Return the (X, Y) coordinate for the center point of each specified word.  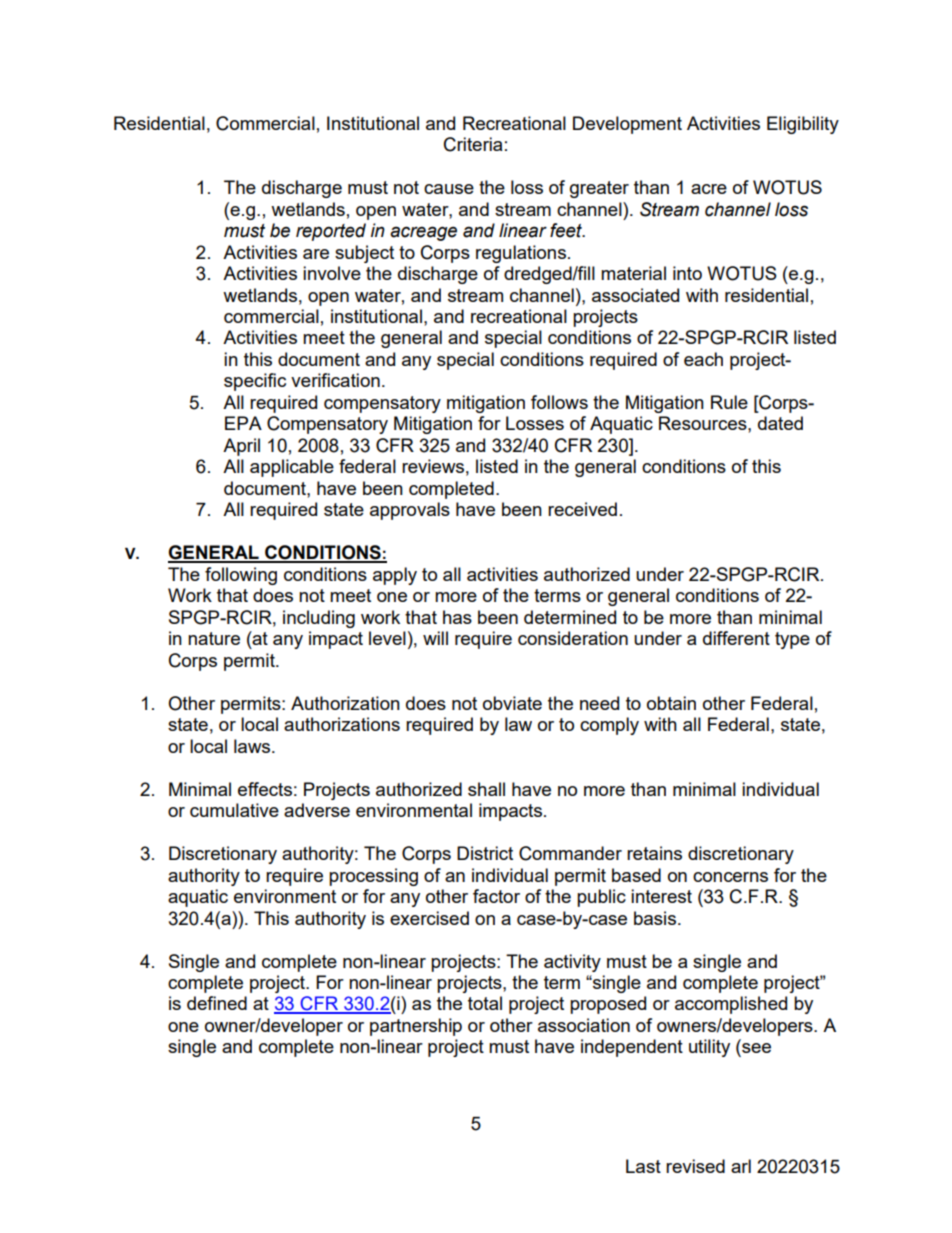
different (736, 638)
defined (217, 1003)
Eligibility (803, 125)
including (319, 619)
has (457, 617)
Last (643, 1166)
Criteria (473, 144)
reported (331, 232)
